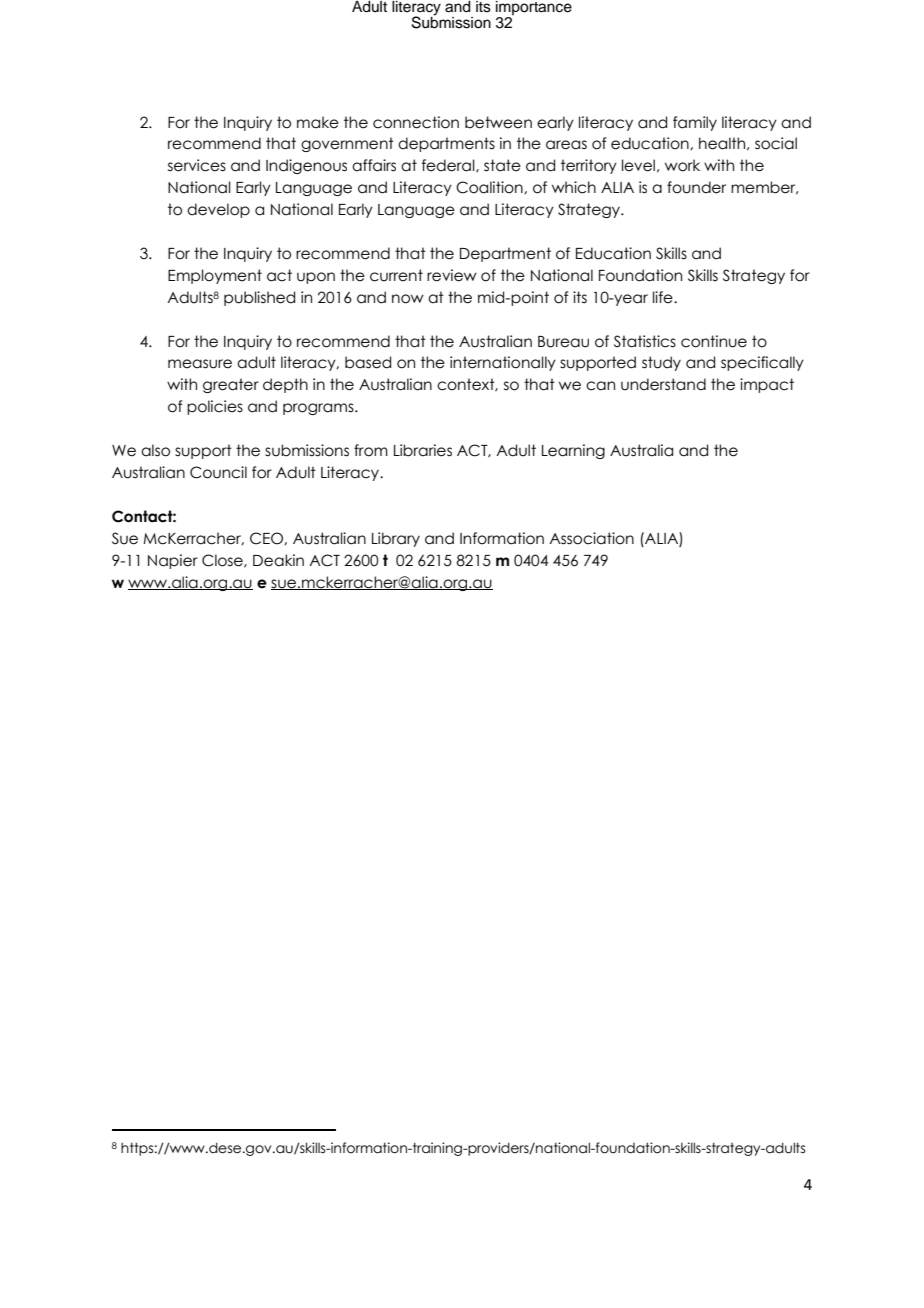 This screenshot has height=1308, width=924. Describe the element at coordinates (215, 276) in the screenshot. I see `Employment` at that location.
